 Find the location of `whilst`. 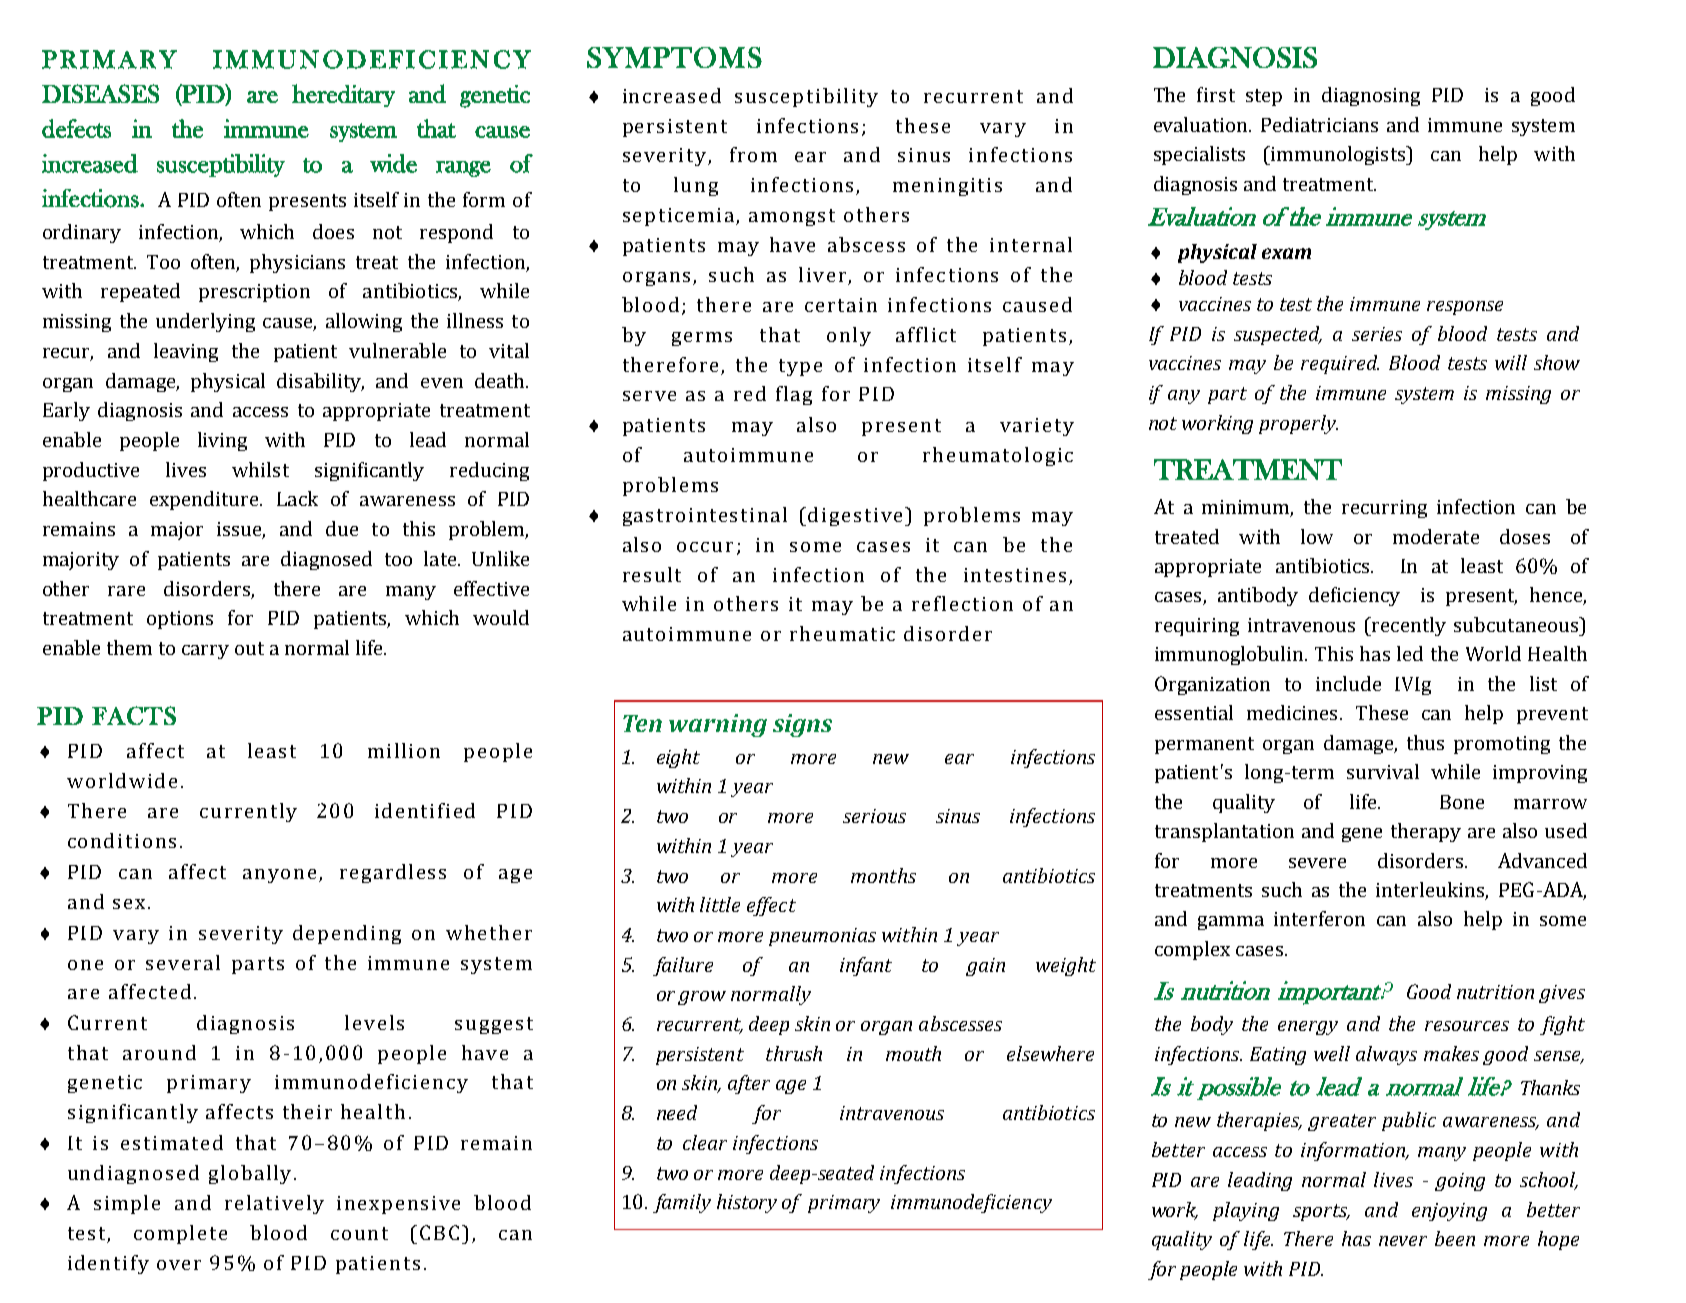

whilst is located at coordinates (260, 469).
